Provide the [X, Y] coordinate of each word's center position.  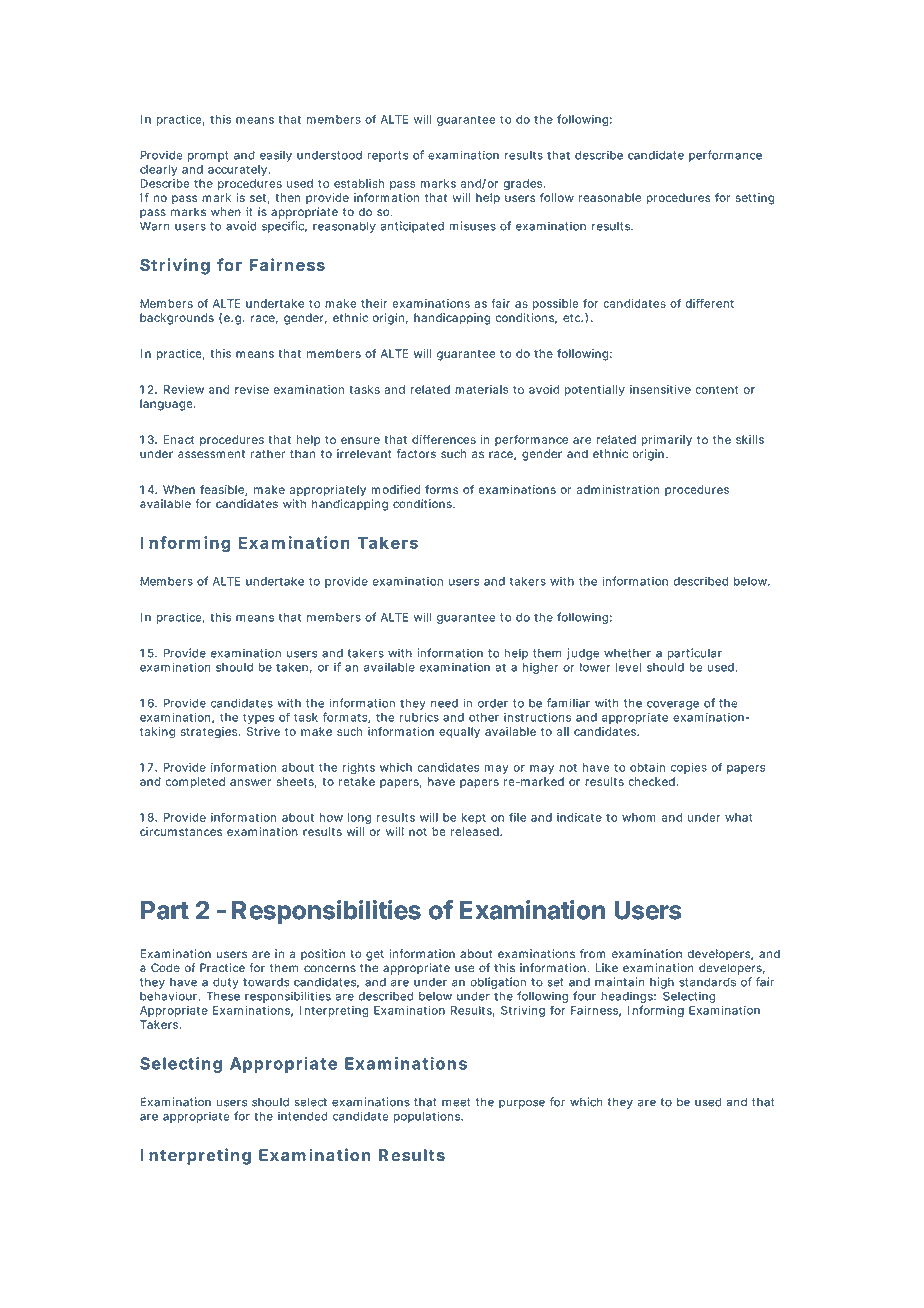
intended [303, 1116]
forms [441, 489]
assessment [211, 454]
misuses [472, 226]
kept [473, 818]
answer [250, 782]
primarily [666, 440]
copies [689, 768]
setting [755, 199]
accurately [239, 170]
